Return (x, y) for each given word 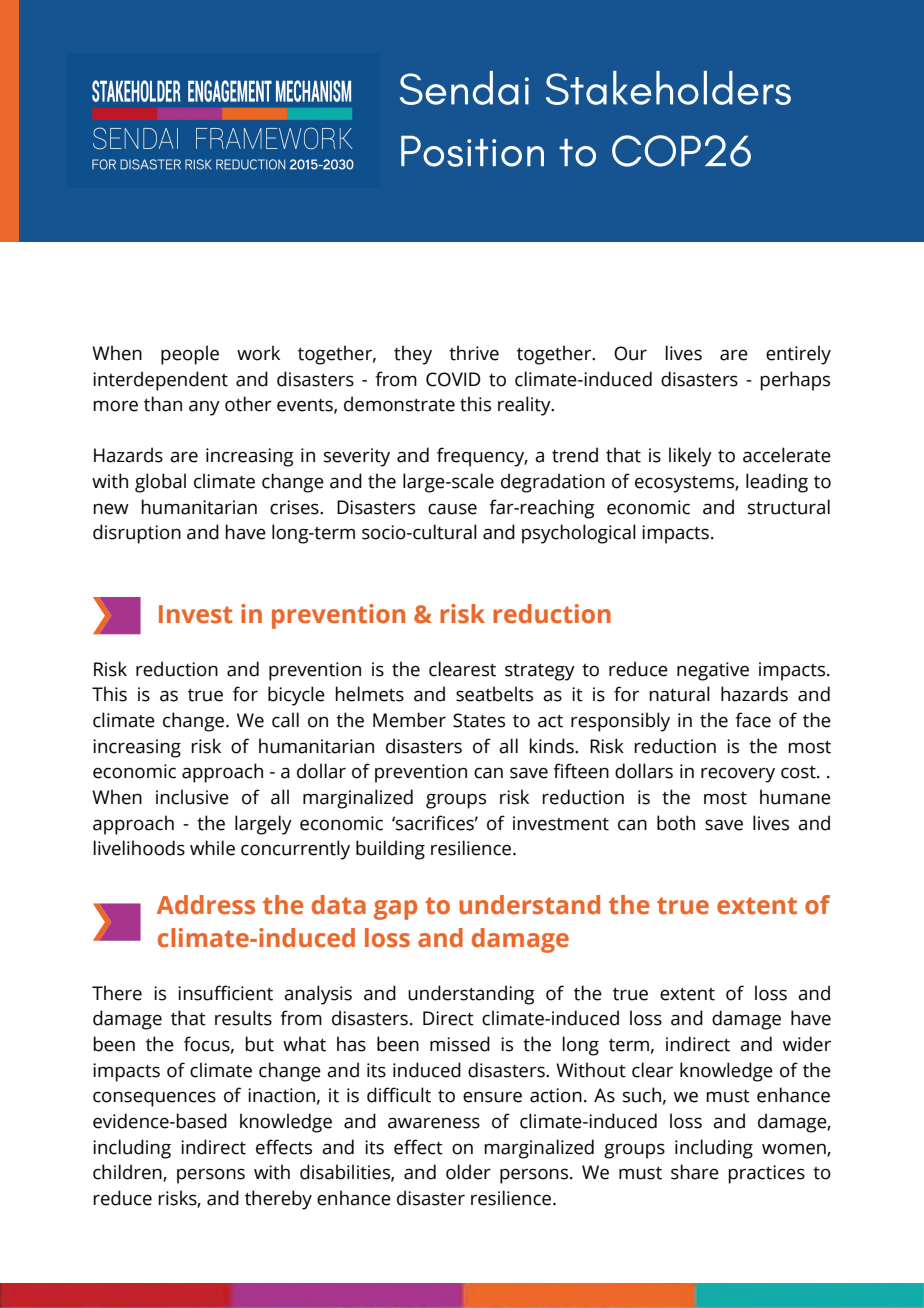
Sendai (464, 88)
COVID (453, 379)
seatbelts (494, 694)
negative (713, 671)
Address (206, 905)
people (190, 355)
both (676, 823)
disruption (137, 534)
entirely (798, 355)
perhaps (795, 381)
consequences (154, 1099)
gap (395, 910)
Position (472, 151)
